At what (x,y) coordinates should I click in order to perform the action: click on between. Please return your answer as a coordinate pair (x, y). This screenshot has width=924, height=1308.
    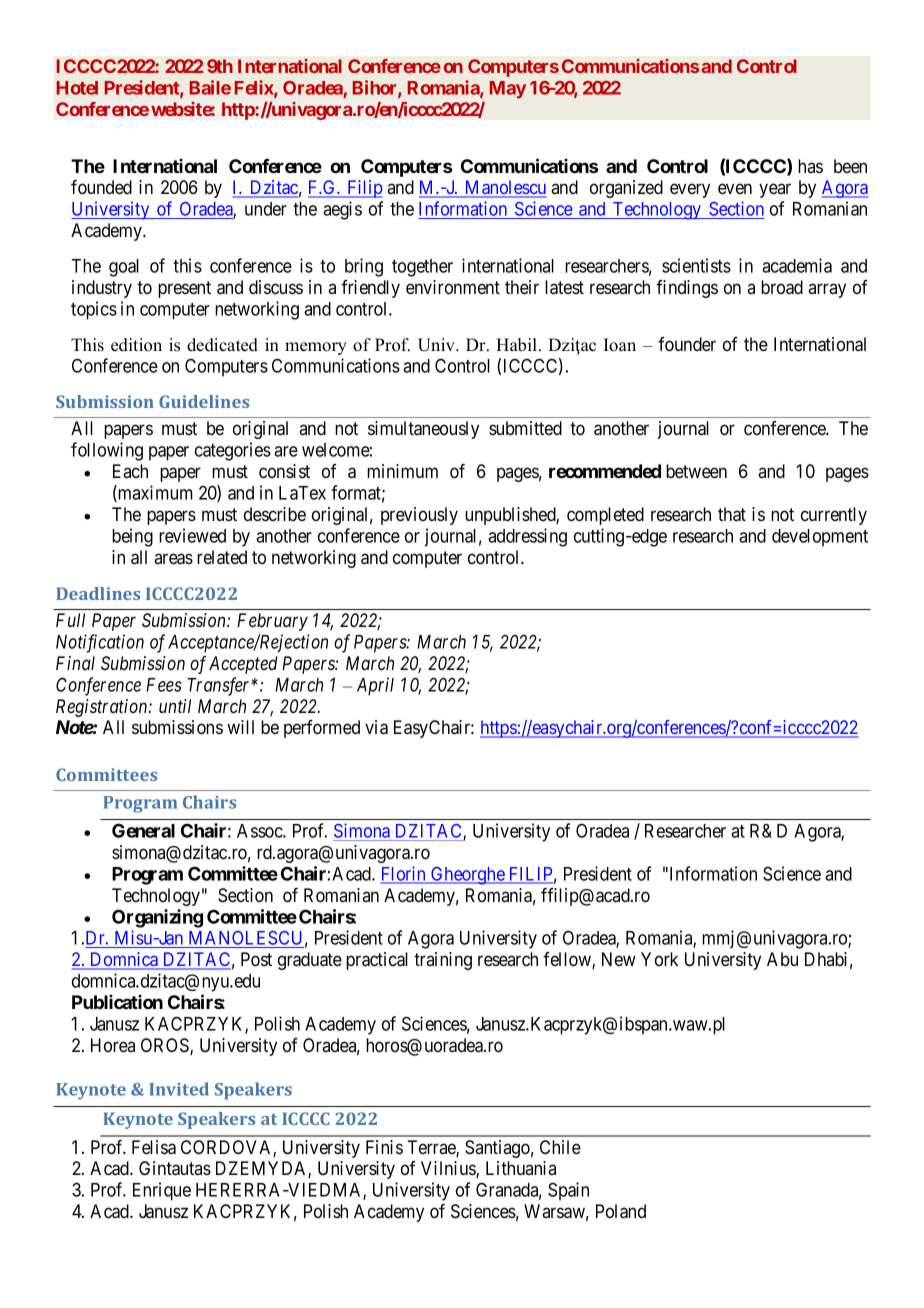
    Looking at the image, I should click on (696, 471).
